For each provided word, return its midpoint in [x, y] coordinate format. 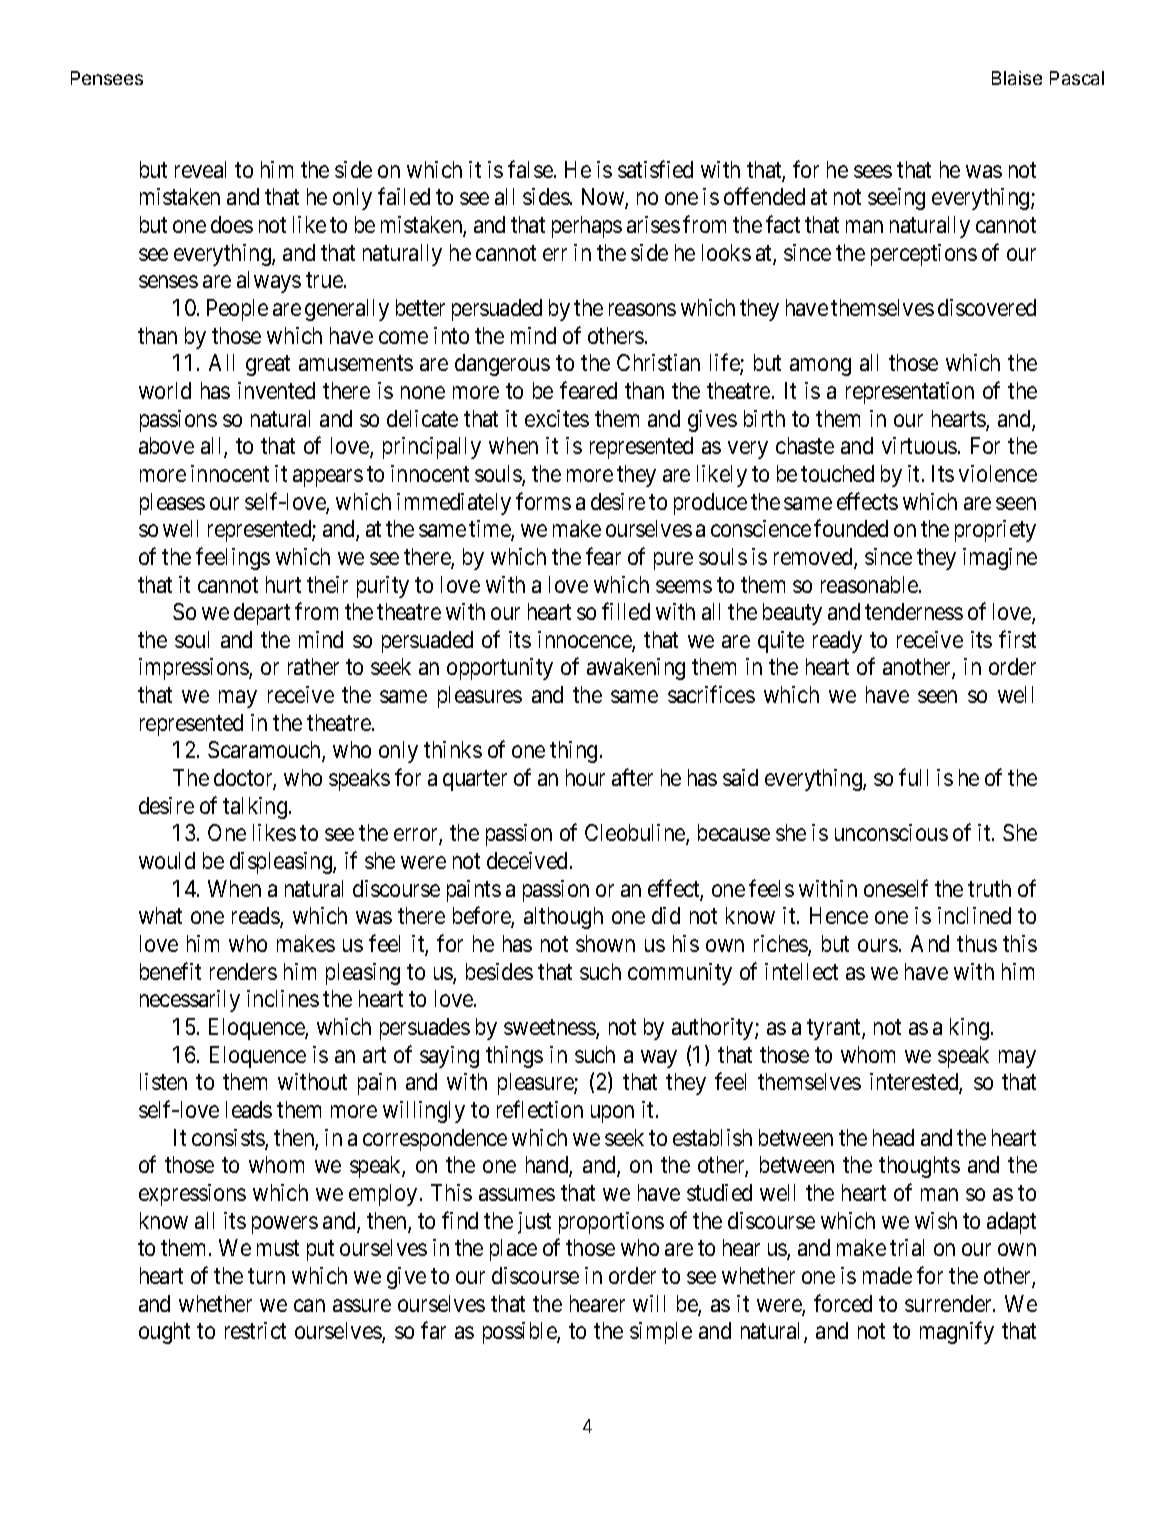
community [680, 974]
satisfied [655, 169]
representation [910, 393]
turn [266, 1276]
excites [557, 418]
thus [977, 943]
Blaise [1017, 78]
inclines [283, 998]
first [1017, 639]
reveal [200, 169]
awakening [636, 669]
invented [276, 390]
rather [313, 666]
